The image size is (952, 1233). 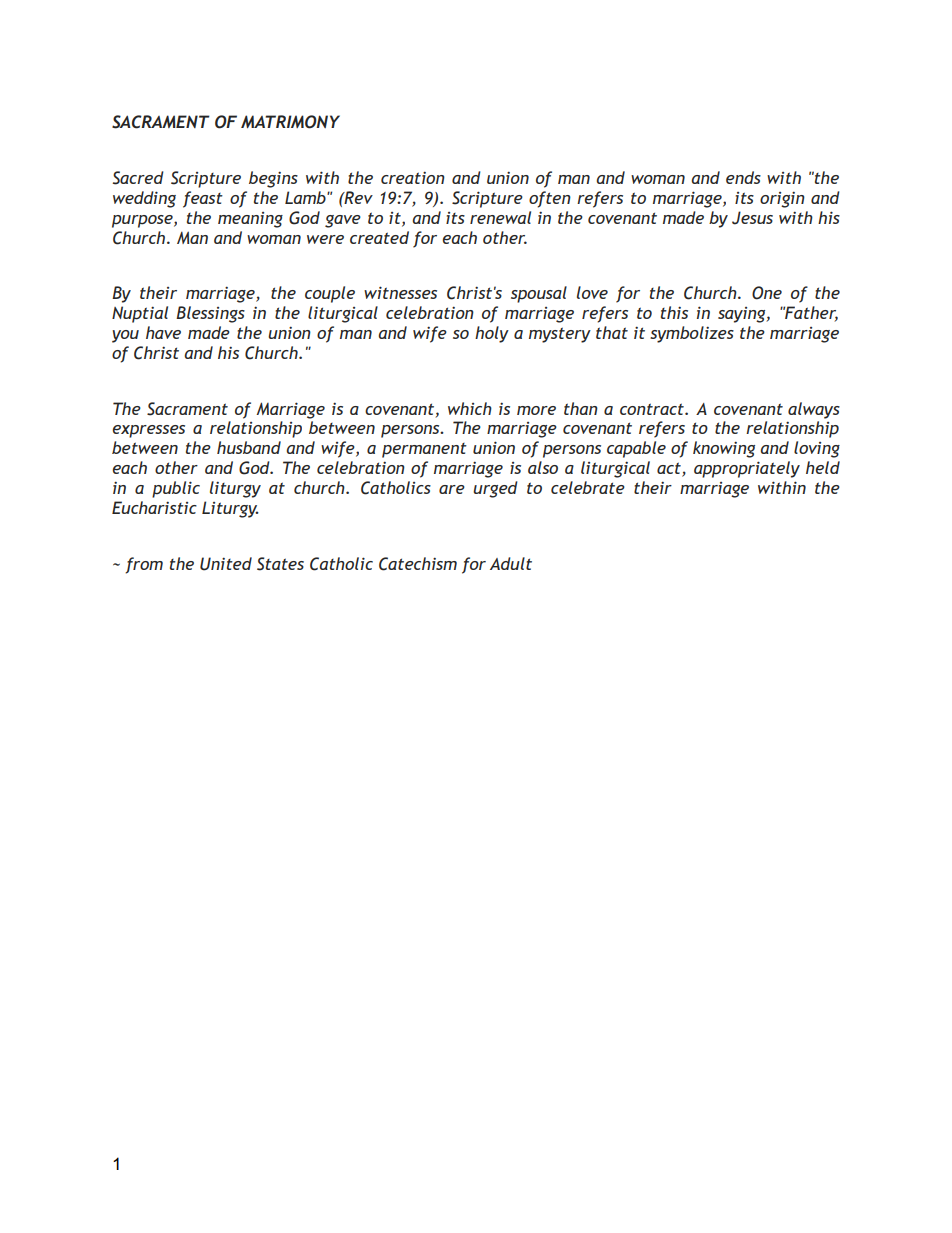 I want to click on MATRIMONY, so click(x=290, y=122).
